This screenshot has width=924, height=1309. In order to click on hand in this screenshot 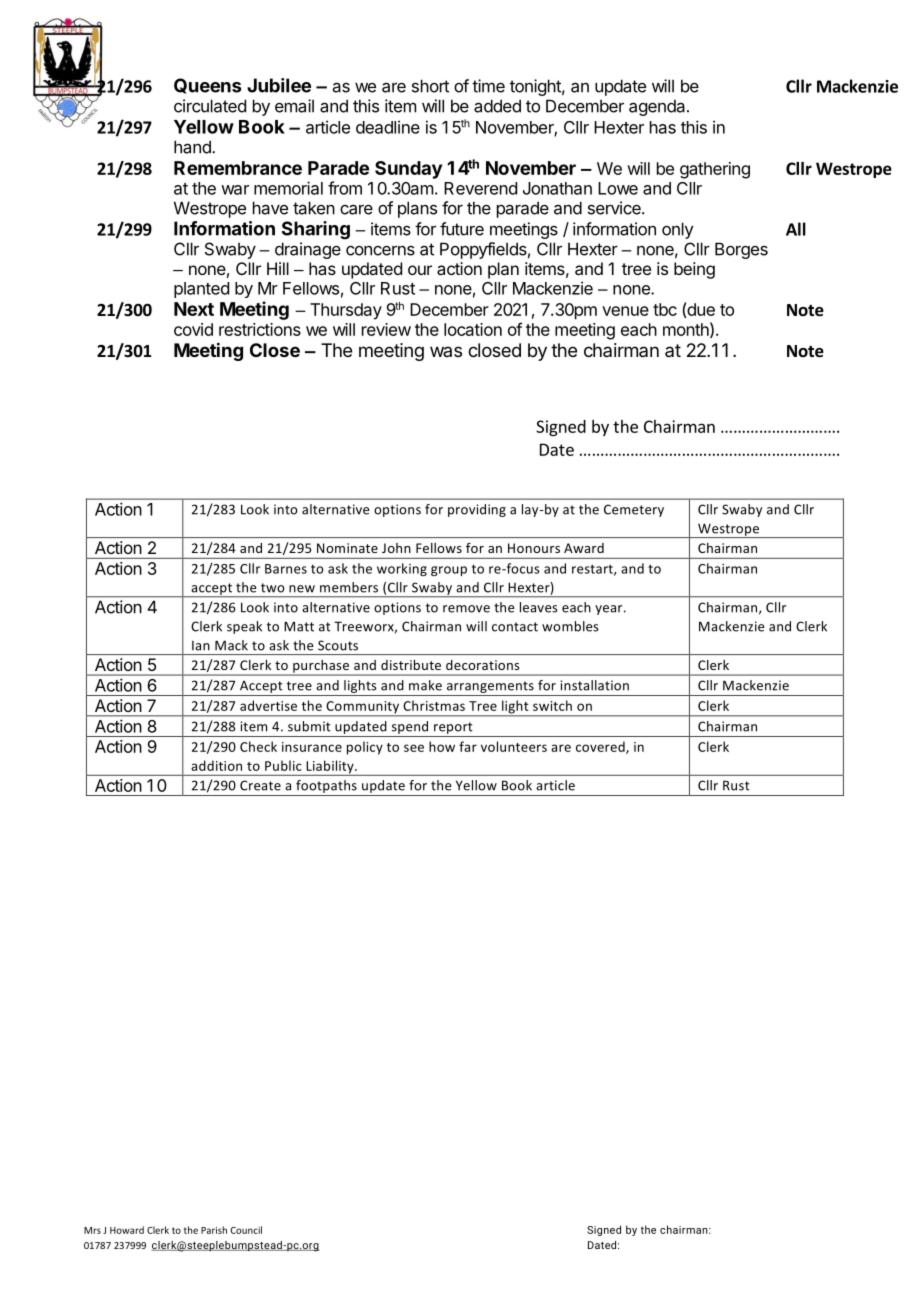, I will do `click(193, 147)`.
